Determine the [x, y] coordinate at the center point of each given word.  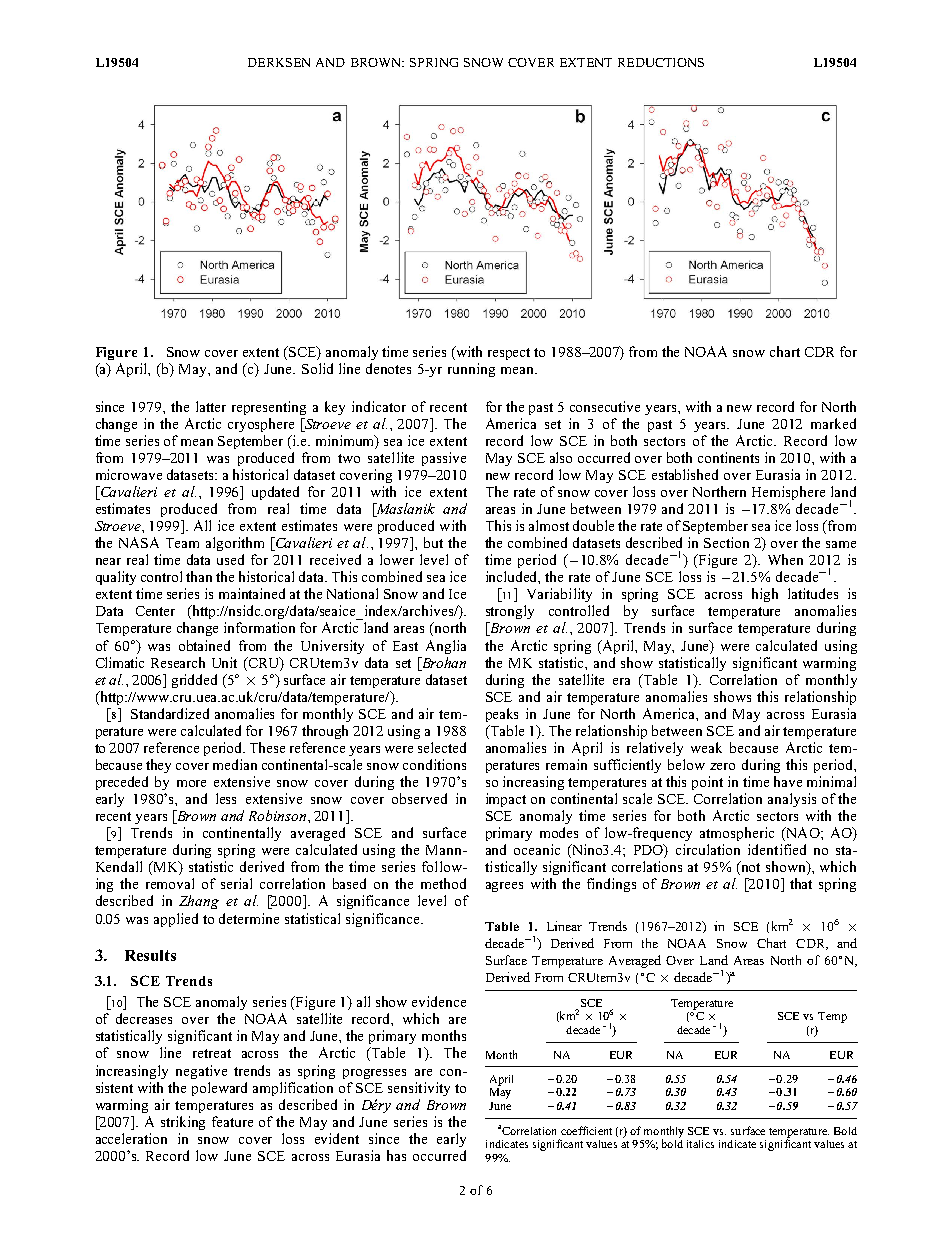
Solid [317, 368]
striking [183, 1123]
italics [700, 1144]
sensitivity [419, 1089]
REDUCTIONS [661, 62]
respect [509, 354]
